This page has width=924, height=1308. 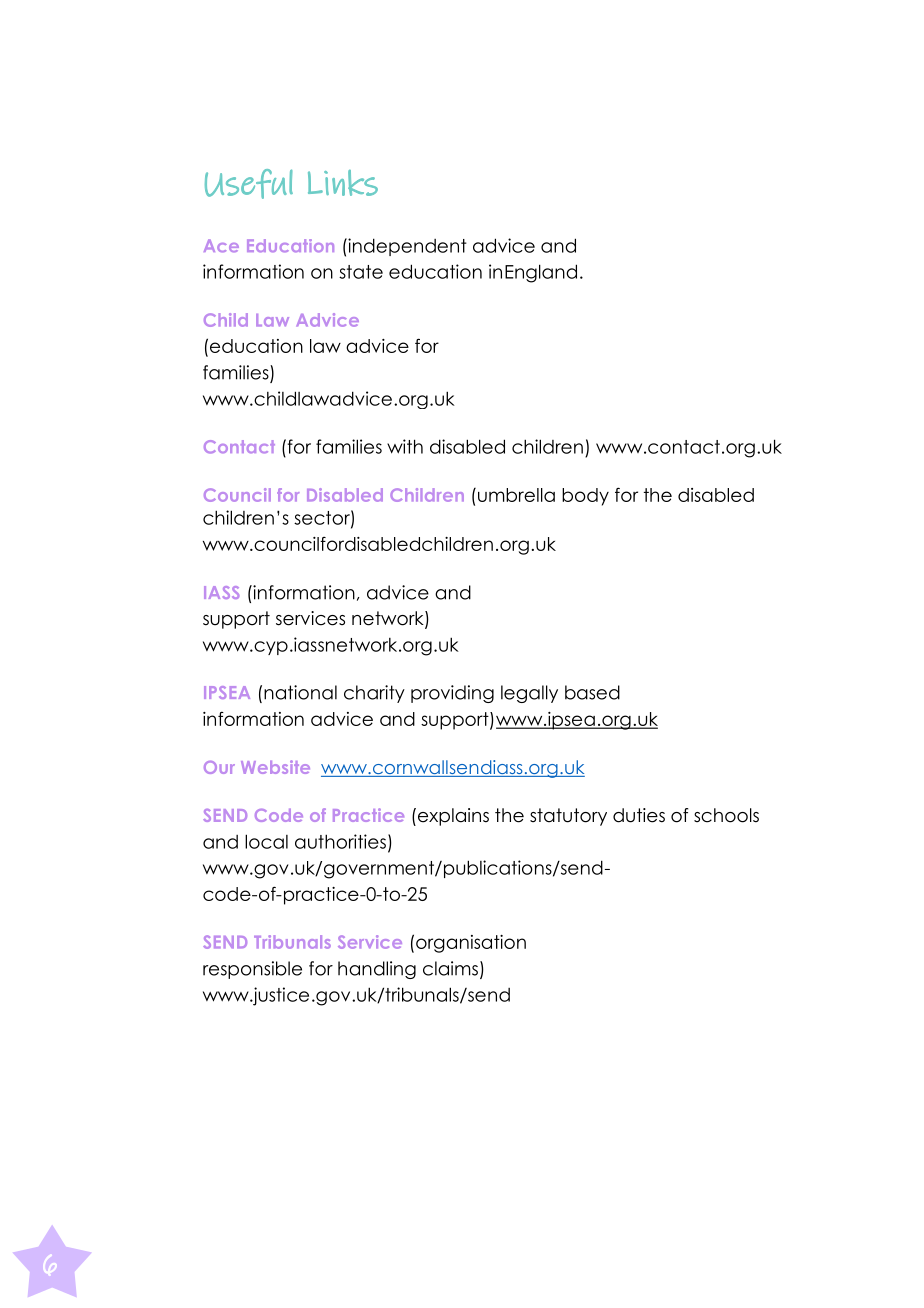 What do you see at coordinates (300, 692) in the page?
I see `national` at bounding box center [300, 692].
